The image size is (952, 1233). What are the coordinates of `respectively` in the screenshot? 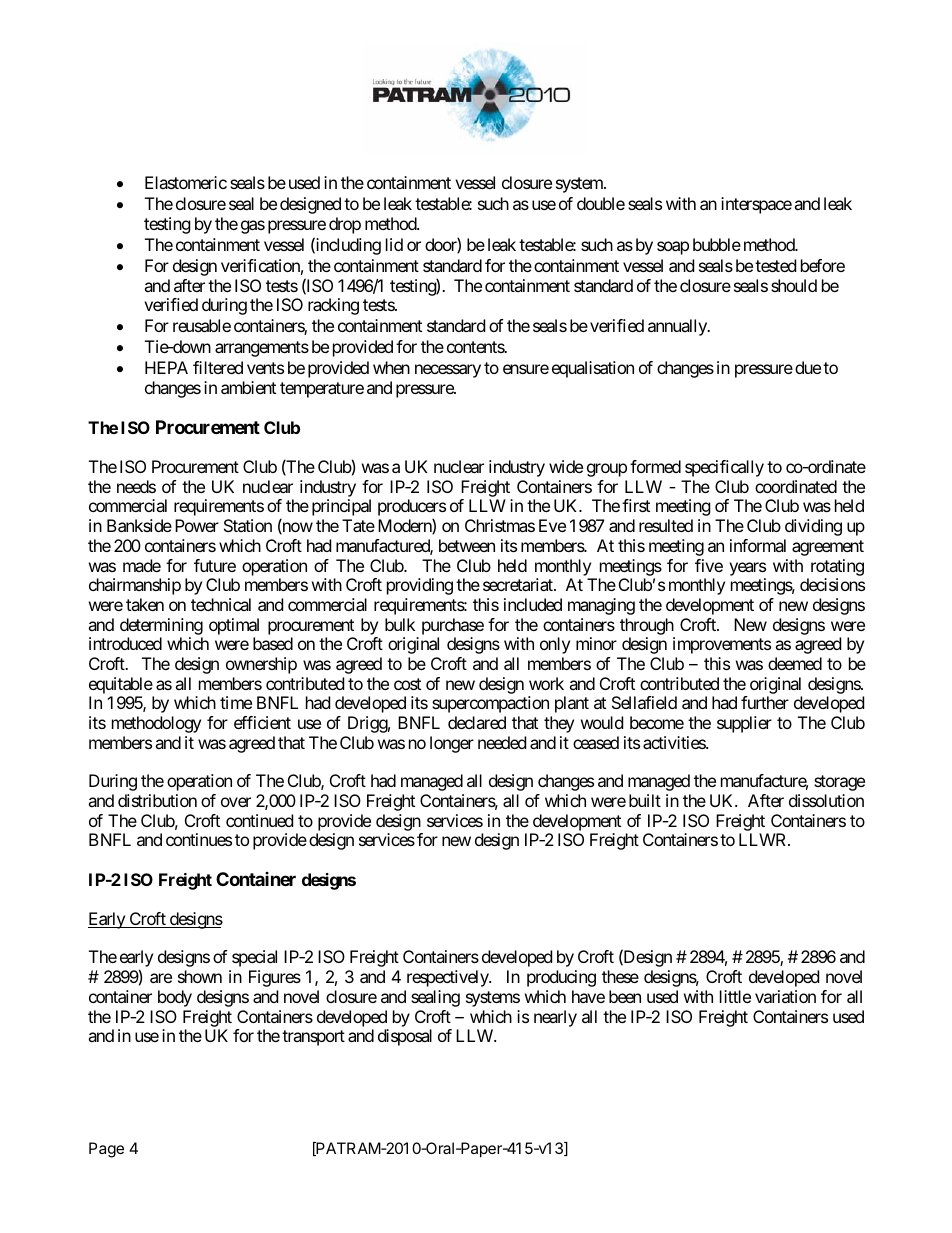 It's located at (448, 978).
